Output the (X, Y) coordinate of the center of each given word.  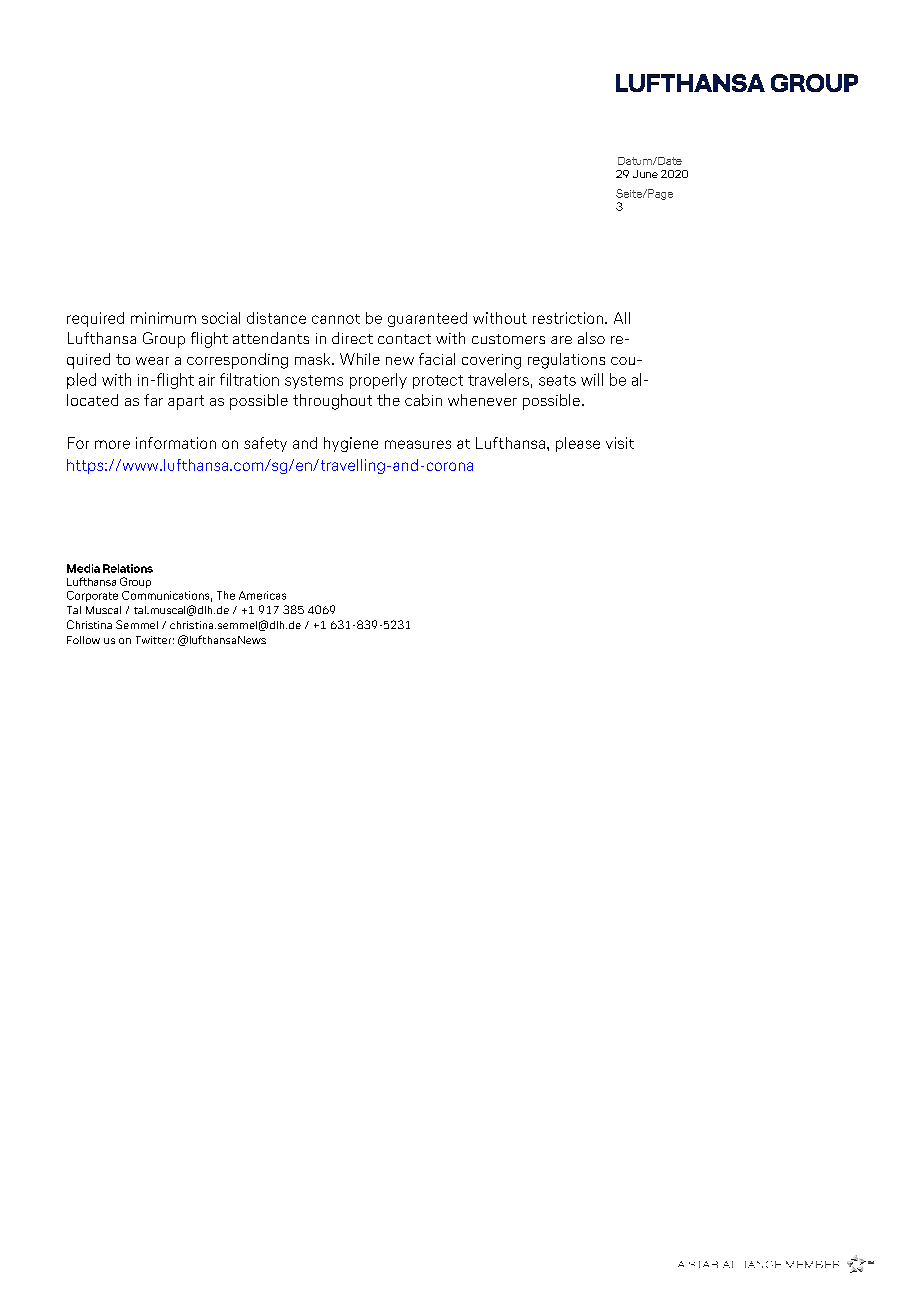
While (360, 359)
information (176, 443)
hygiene (351, 444)
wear (152, 361)
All (622, 318)
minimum (163, 318)
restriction (568, 318)
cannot (336, 319)
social (221, 318)
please (578, 444)
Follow (83, 640)
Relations (128, 568)
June (645, 174)
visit (620, 443)
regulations (566, 361)
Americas (262, 595)
